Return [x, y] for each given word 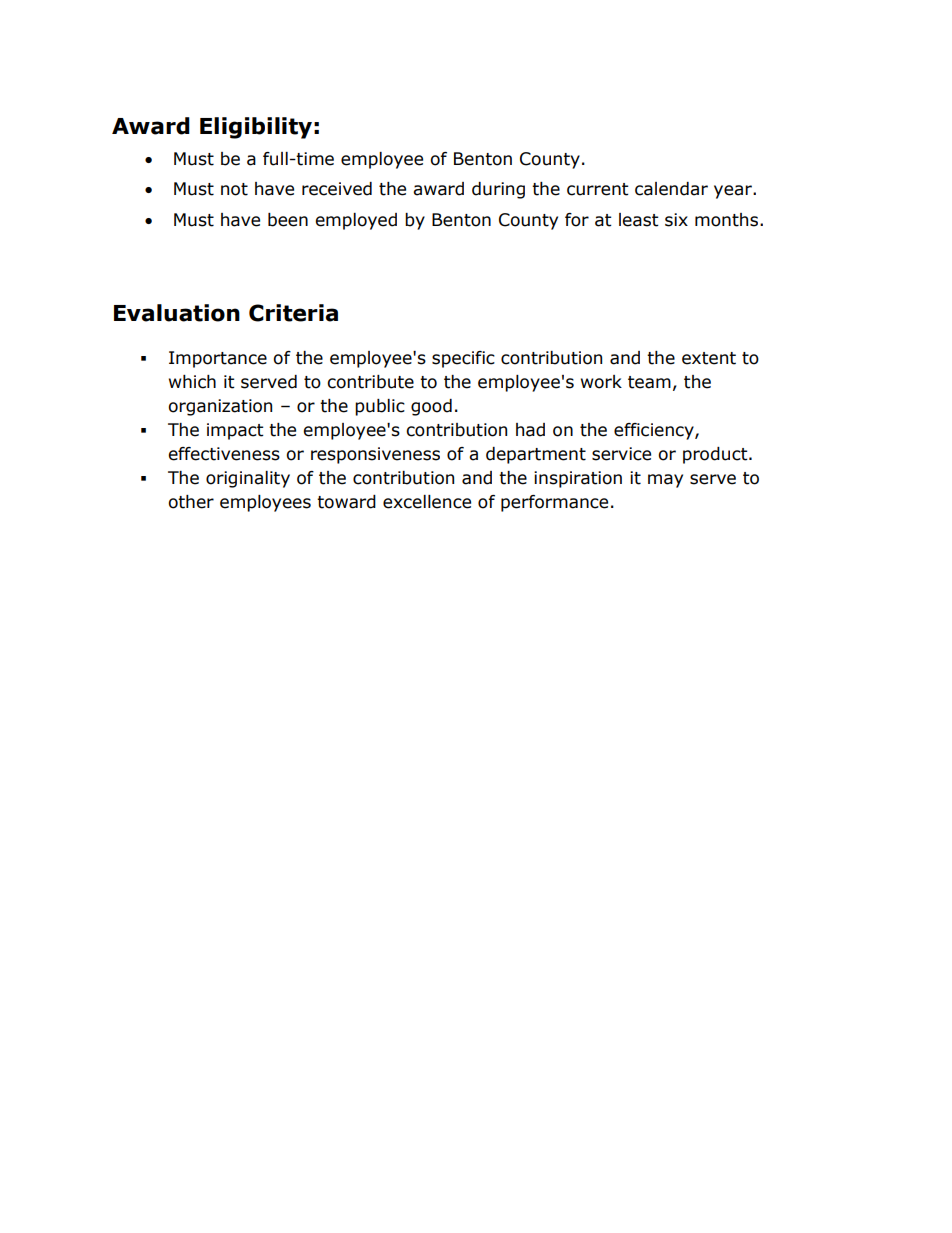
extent [709, 358]
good [431, 407]
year [734, 192]
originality [248, 479]
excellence [427, 502]
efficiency [655, 431]
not [234, 189]
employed [356, 221]
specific [463, 359]
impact [235, 431]
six [676, 220]
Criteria [293, 313]
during [498, 190]
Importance [218, 359]
